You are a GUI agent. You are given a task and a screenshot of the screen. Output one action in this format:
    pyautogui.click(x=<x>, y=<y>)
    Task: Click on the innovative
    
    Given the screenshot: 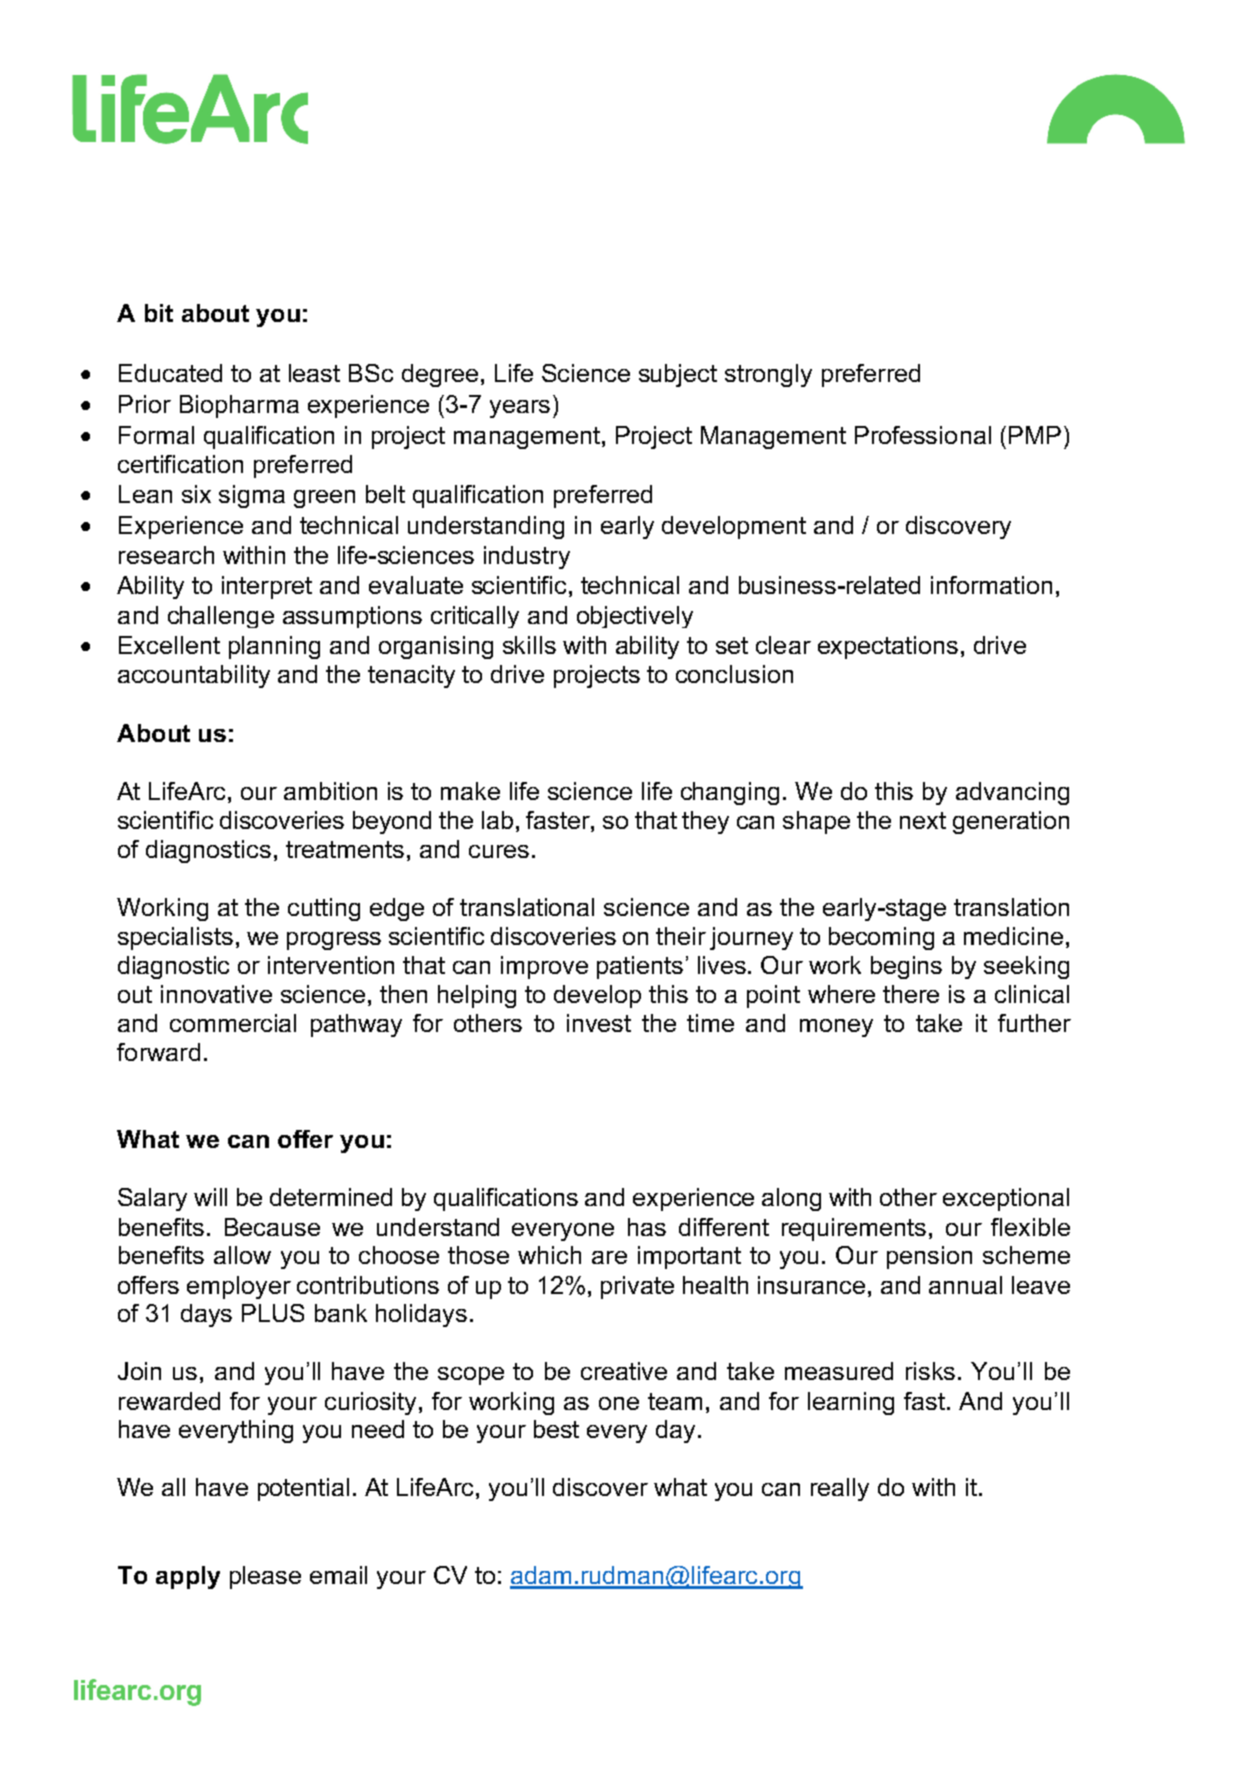 What is the action you would take?
    pyautogui.click(x=216, y=994)
